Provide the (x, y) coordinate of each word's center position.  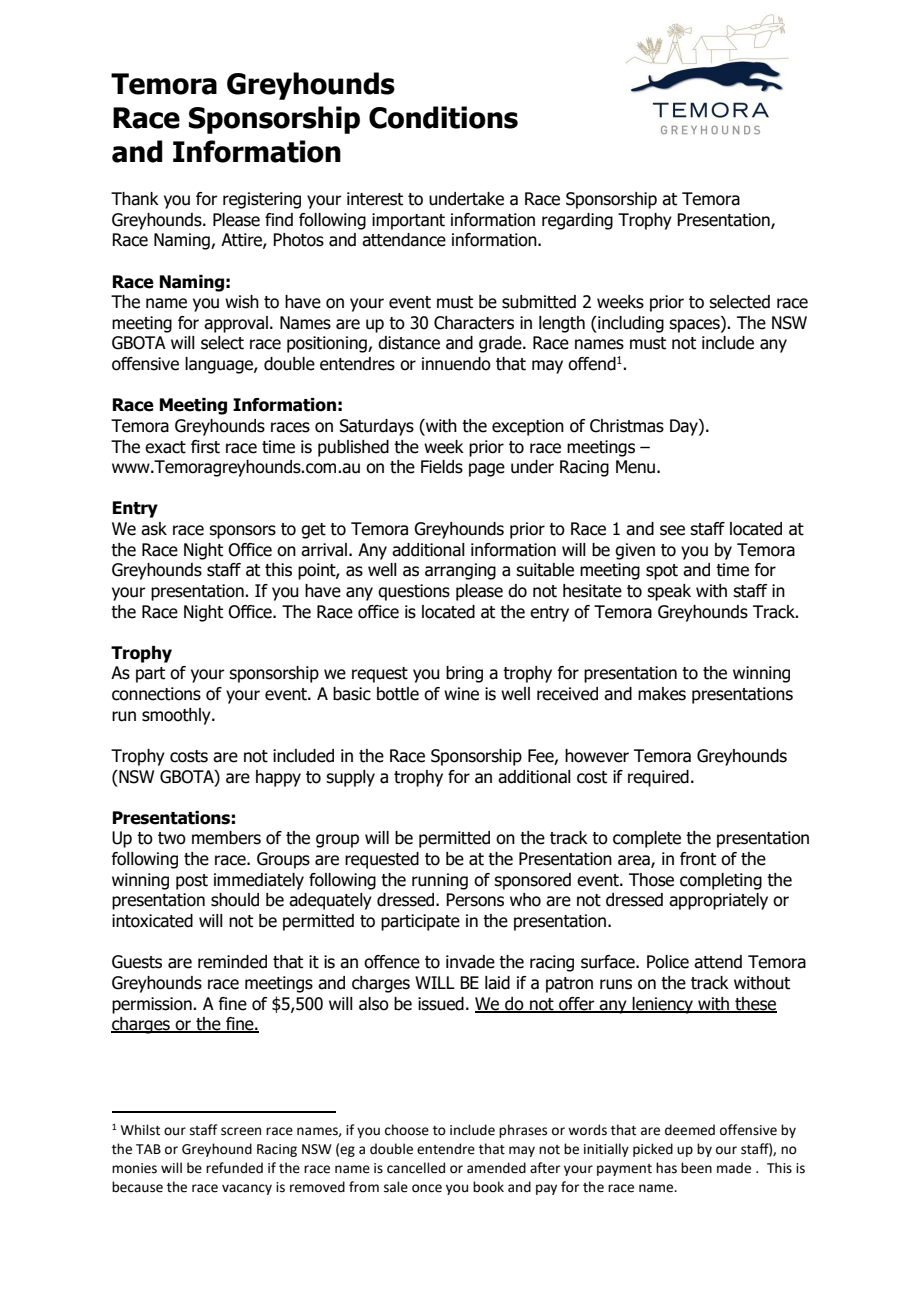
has (666, 1168)
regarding (577, 221)
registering (262, 200)
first (205, 447)
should (235, 900)
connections (156, 694)
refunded (234, 1168)
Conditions (443, 117)
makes (662, 694)
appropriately (718, 901)
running (440, 881)
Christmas (627, 426)
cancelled (416, 1168)
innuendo (456, 364)
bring (464, 674)
